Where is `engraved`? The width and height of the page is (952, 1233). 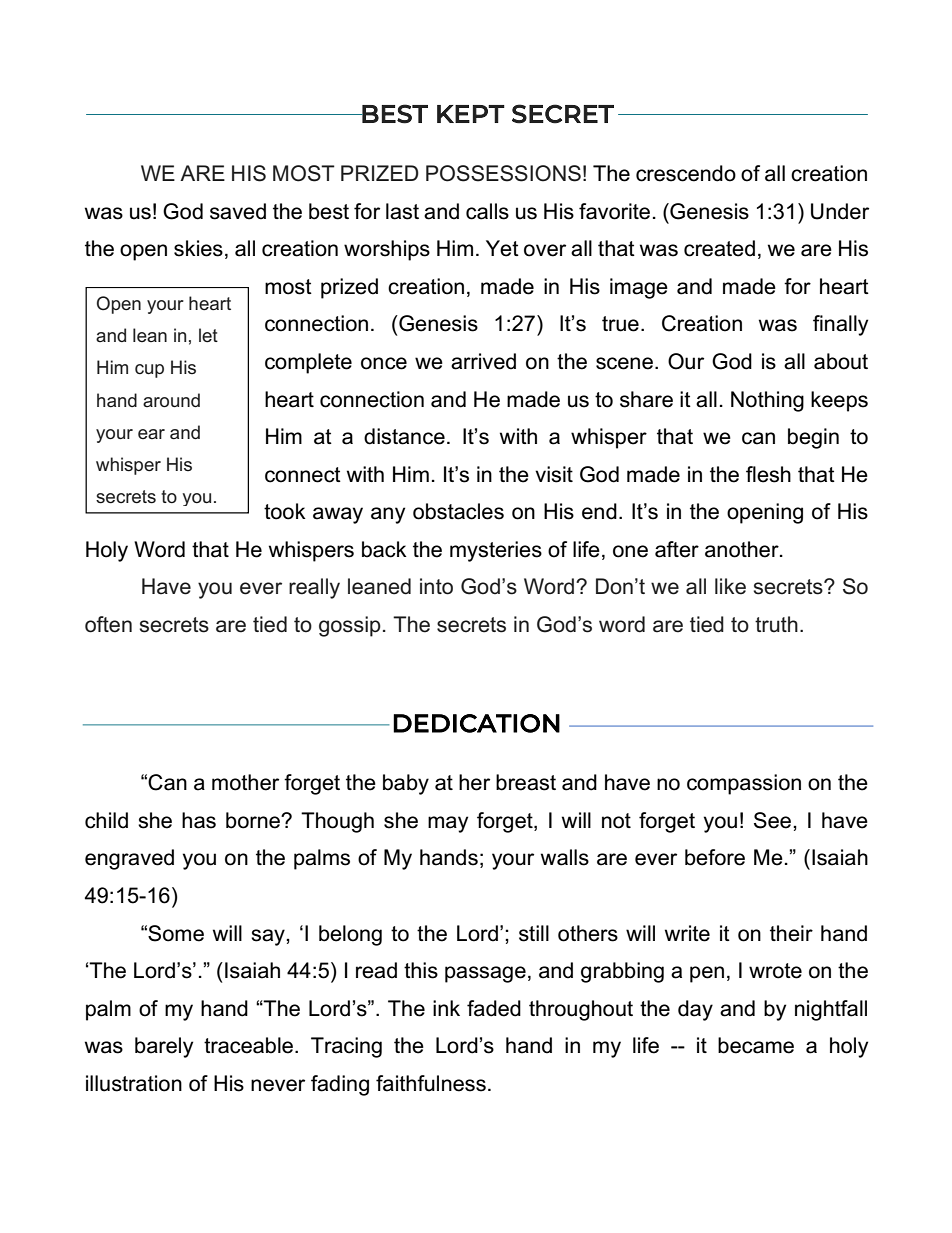 engraved is located at coordinates (129, 859).
